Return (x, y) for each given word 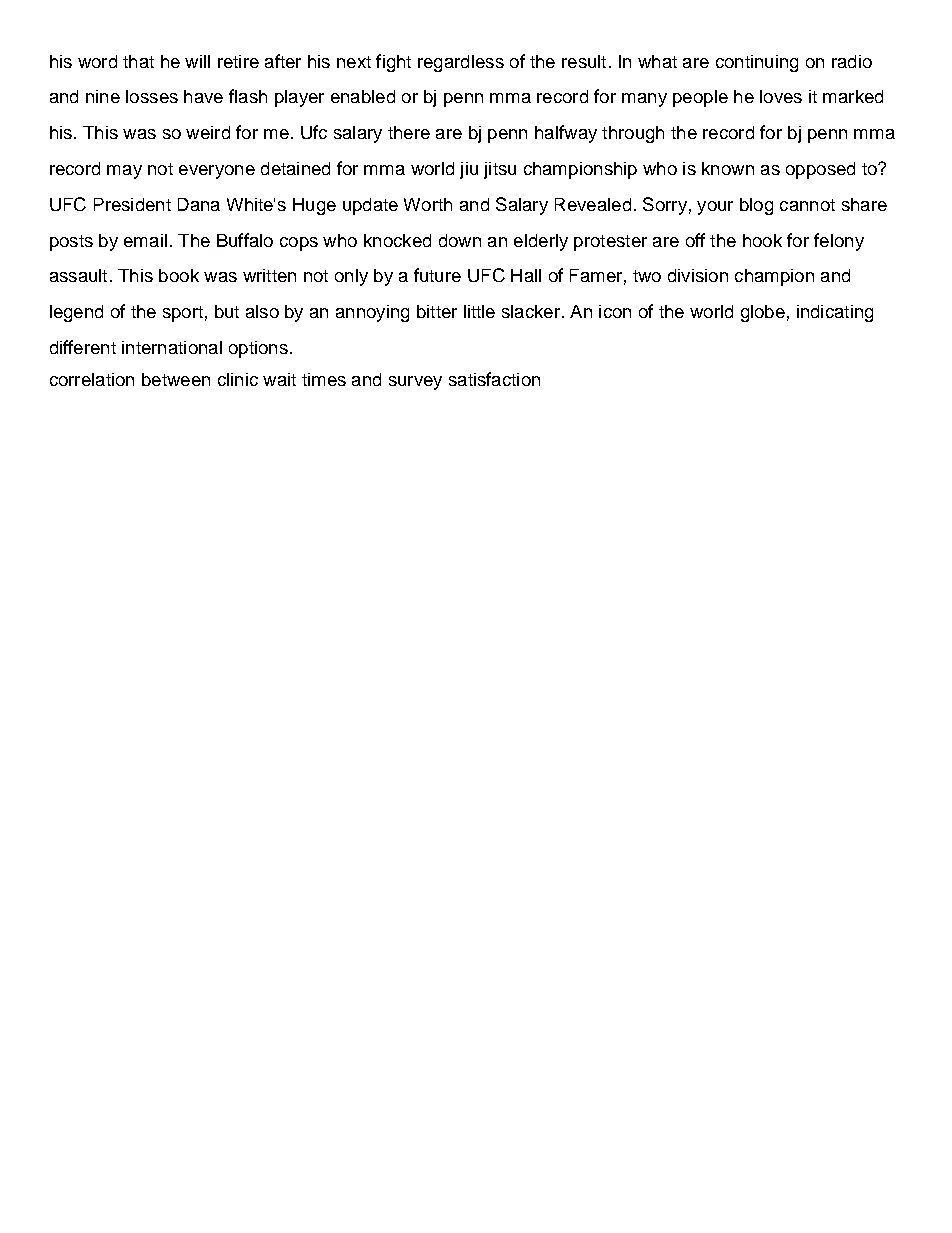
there (409, 132)
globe (763, 313)
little (479, 311)
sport (183, 314)
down (460, 240)
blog (756, 206)
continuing (757, 63)
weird (208, 132)
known (728, 168)
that (138, 61)
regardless (461, 63)
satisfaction (494, 379)
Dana (199, 204)
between (176, 379)
